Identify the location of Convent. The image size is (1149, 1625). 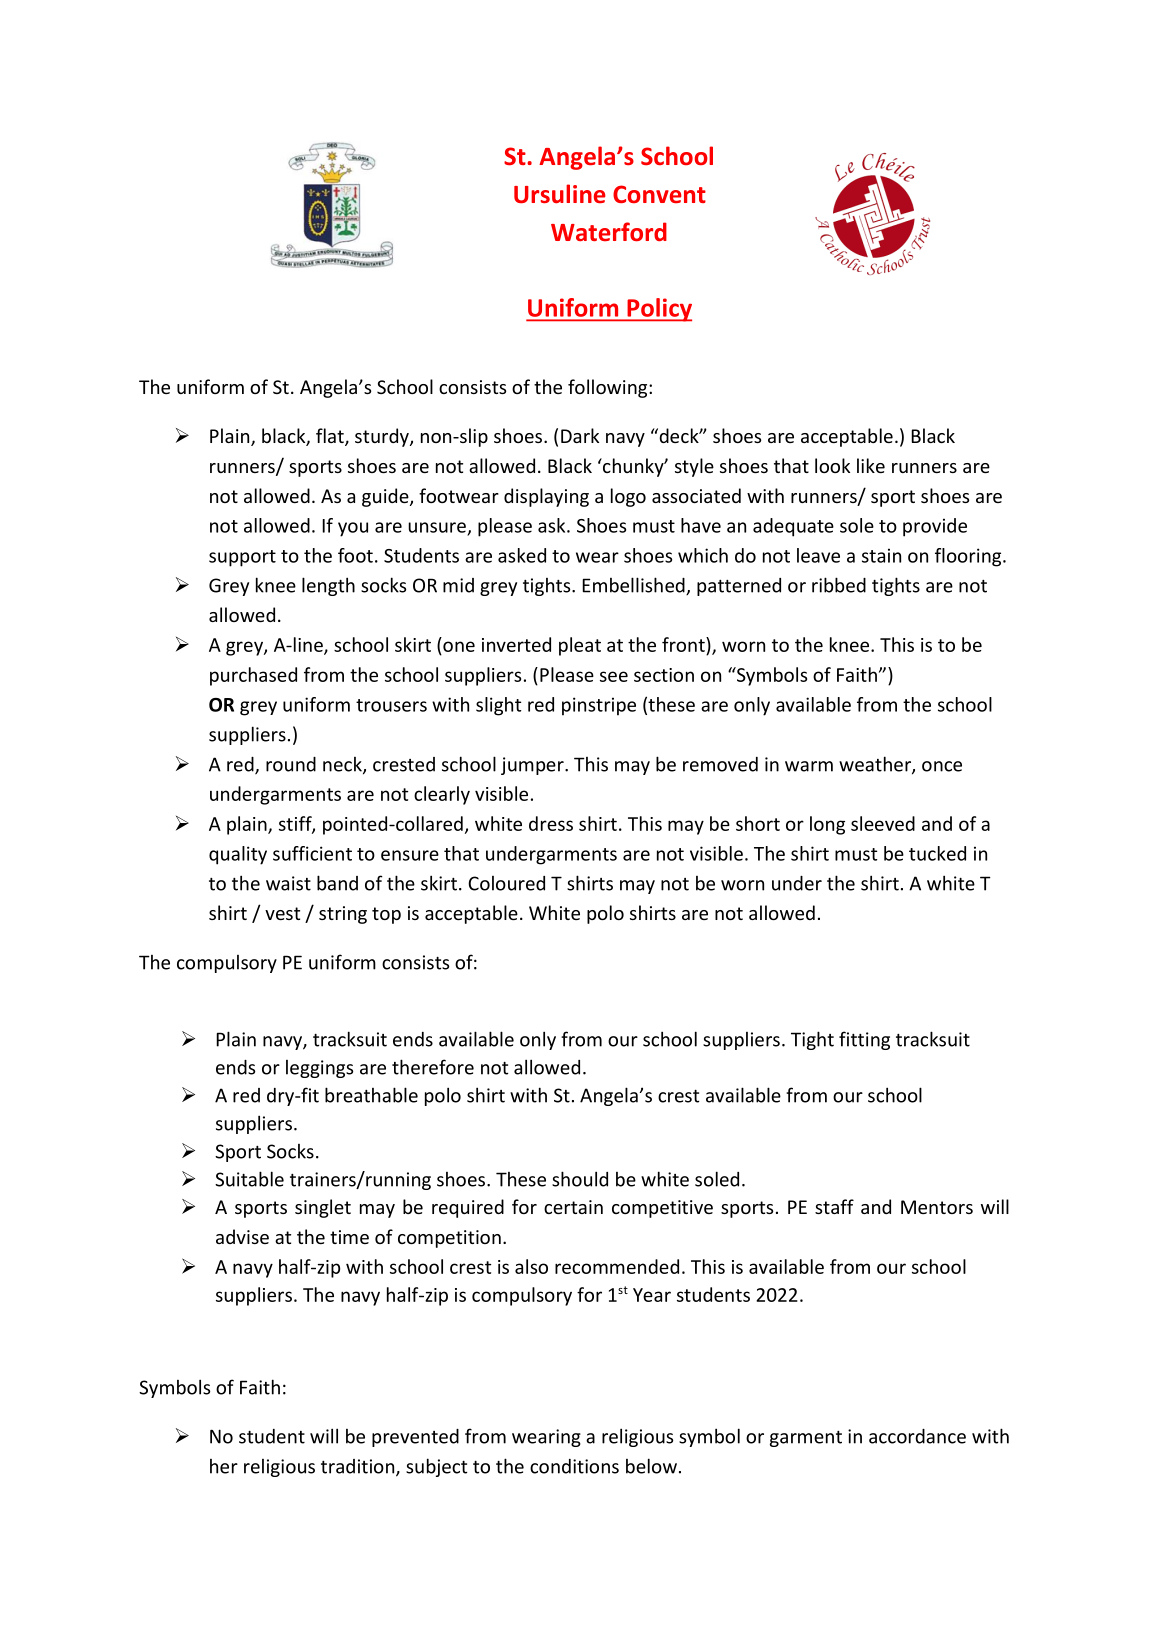
(659, 194).
